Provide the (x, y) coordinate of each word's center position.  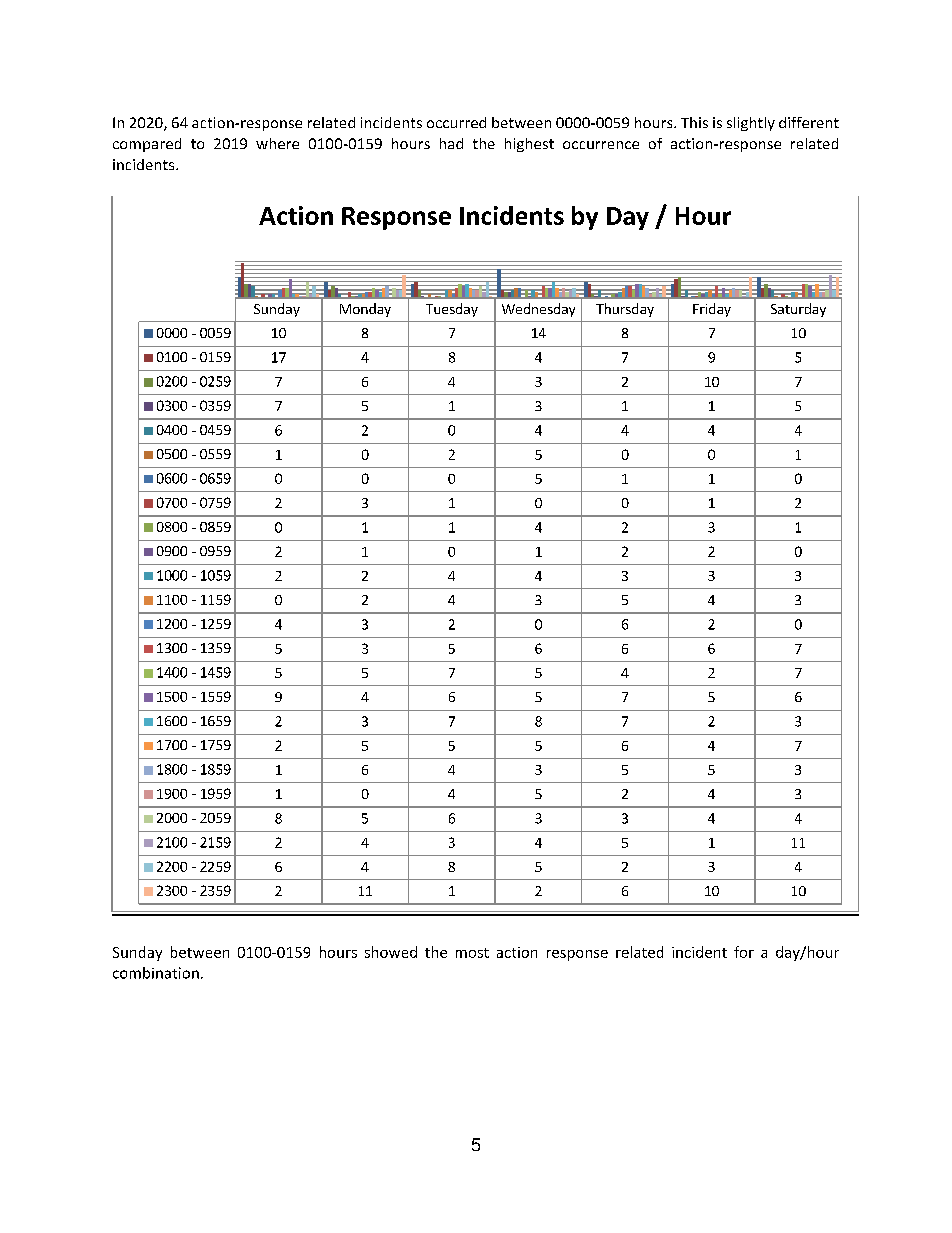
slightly (751, 124)
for (744, 952)
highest (529, 145)
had (451, 143)
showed (391, 952)
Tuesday (452, 310)
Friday (712, 310)
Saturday (798, 310)
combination (156, 973)
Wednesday (538, 310)
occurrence (601, 145)
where (277, 143)
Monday (365, 310)
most (472, 953)
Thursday (625, 310)
